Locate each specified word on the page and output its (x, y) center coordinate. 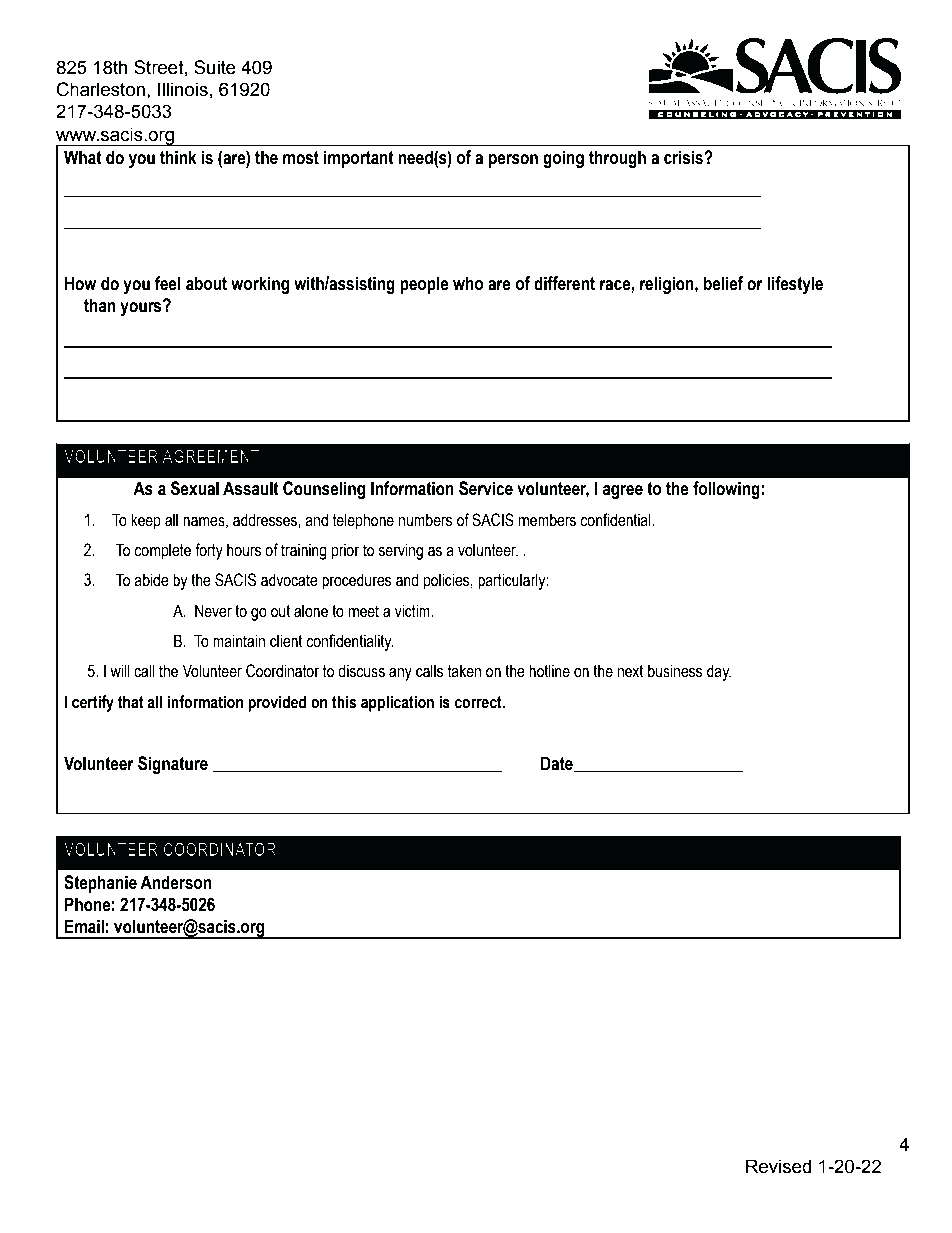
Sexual (195, 488)
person (513, 161)
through (617, 159)
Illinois (183, 89)
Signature (173, 765)
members (547, 520)
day (719, 672)
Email (84, 926)
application (397, 703)
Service (486, 488)
